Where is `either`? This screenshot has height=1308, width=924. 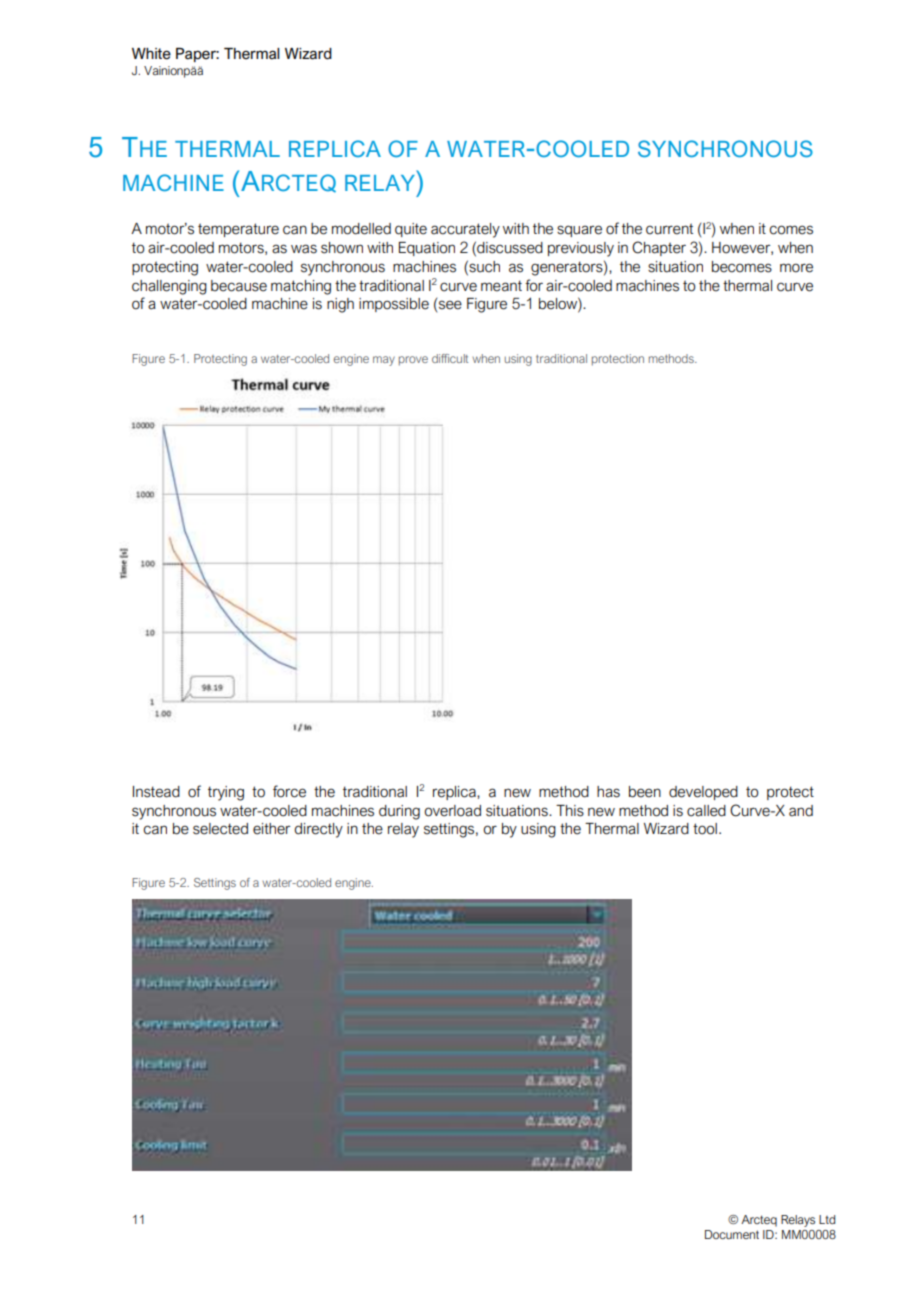
either is located at coordinates (271, 829).
